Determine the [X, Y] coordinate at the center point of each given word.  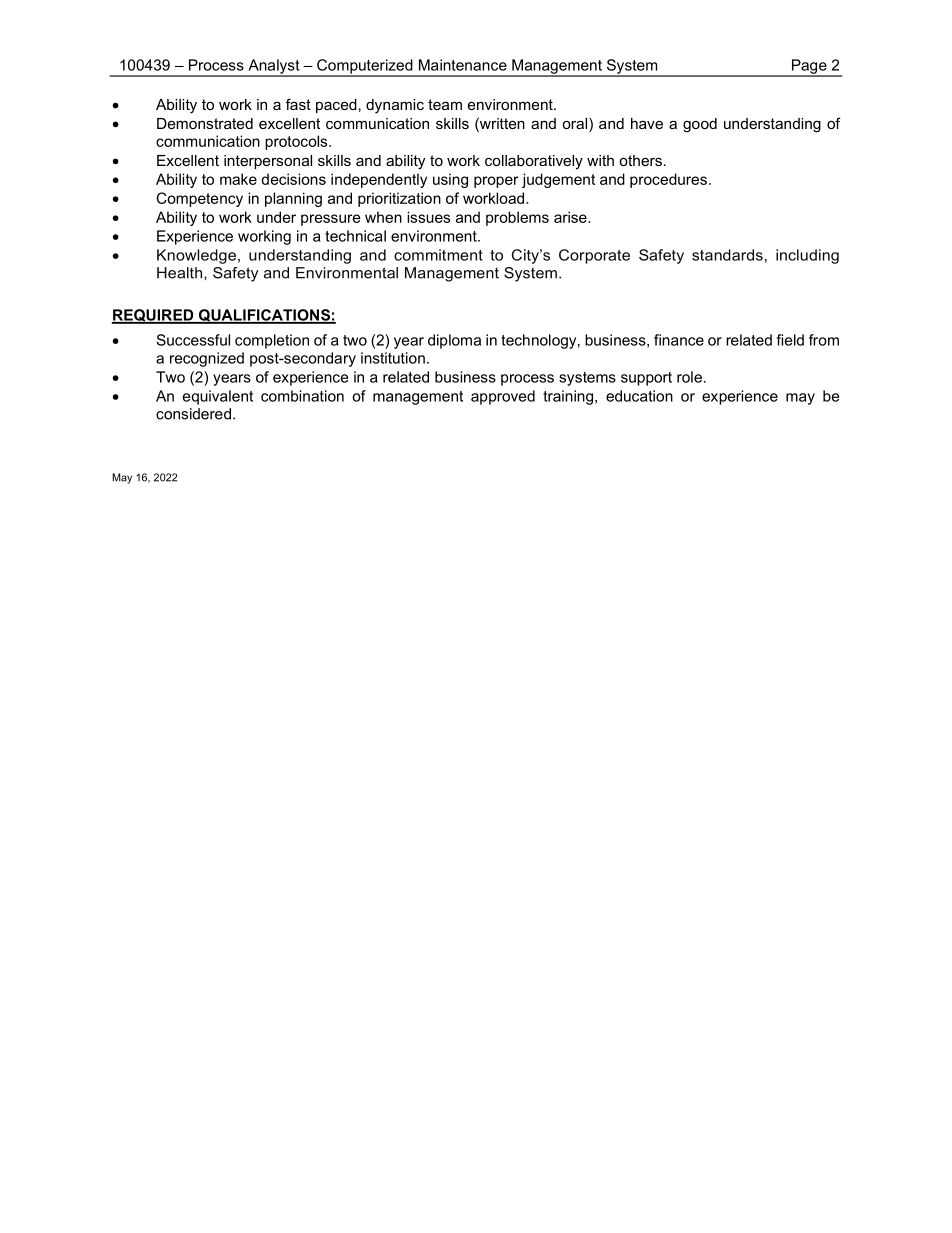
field [790, 340]
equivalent [218, 397]
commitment [438, 255]
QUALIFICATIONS [264, 316]
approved [503, 397]
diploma [454, 341]
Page [809, 67]
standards [727, 255]
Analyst [274, 67]
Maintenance [463, 65]
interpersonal [268, 162]
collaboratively [534, 162]
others [640, 160]
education [639, 396]
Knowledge [196, 256]
